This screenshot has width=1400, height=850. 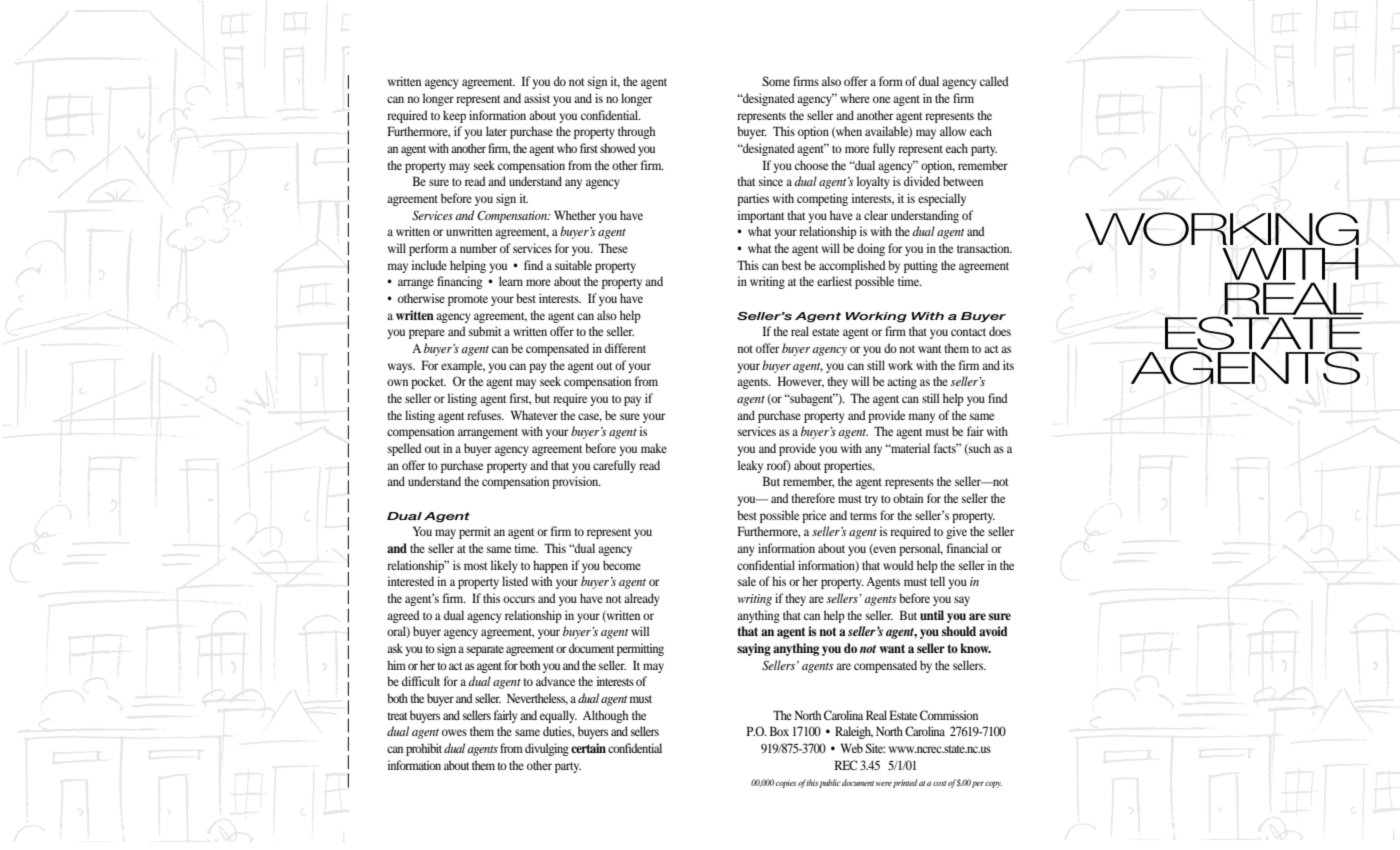 What do you see at coordinates (921, 266) in the screenshot?
I see `putting` at bounding box center [921, 266].
